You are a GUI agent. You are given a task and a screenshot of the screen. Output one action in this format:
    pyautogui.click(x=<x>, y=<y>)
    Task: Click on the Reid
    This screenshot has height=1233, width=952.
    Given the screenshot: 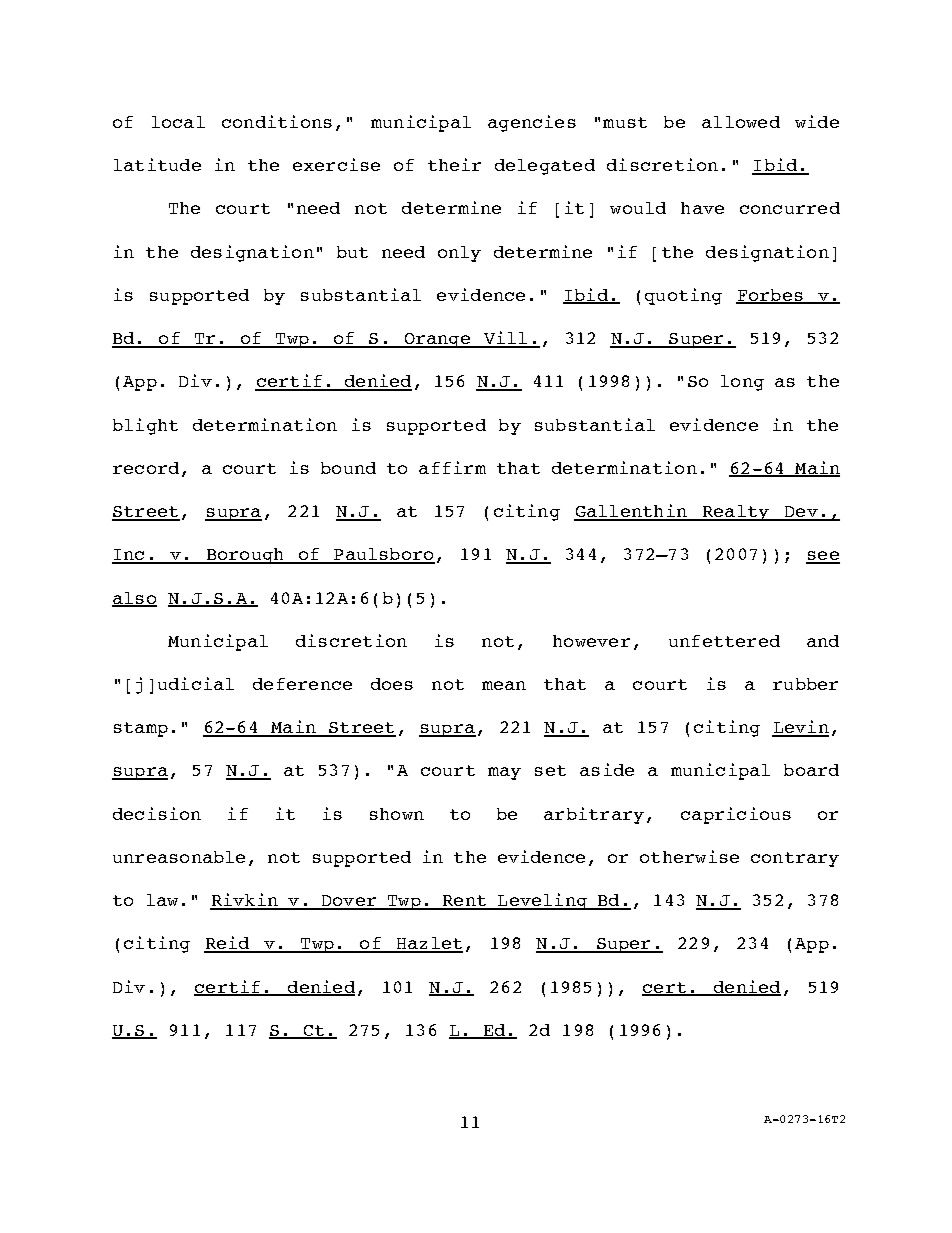 What is the action you would take?
    pyautogui.click(x=228, y=944)
